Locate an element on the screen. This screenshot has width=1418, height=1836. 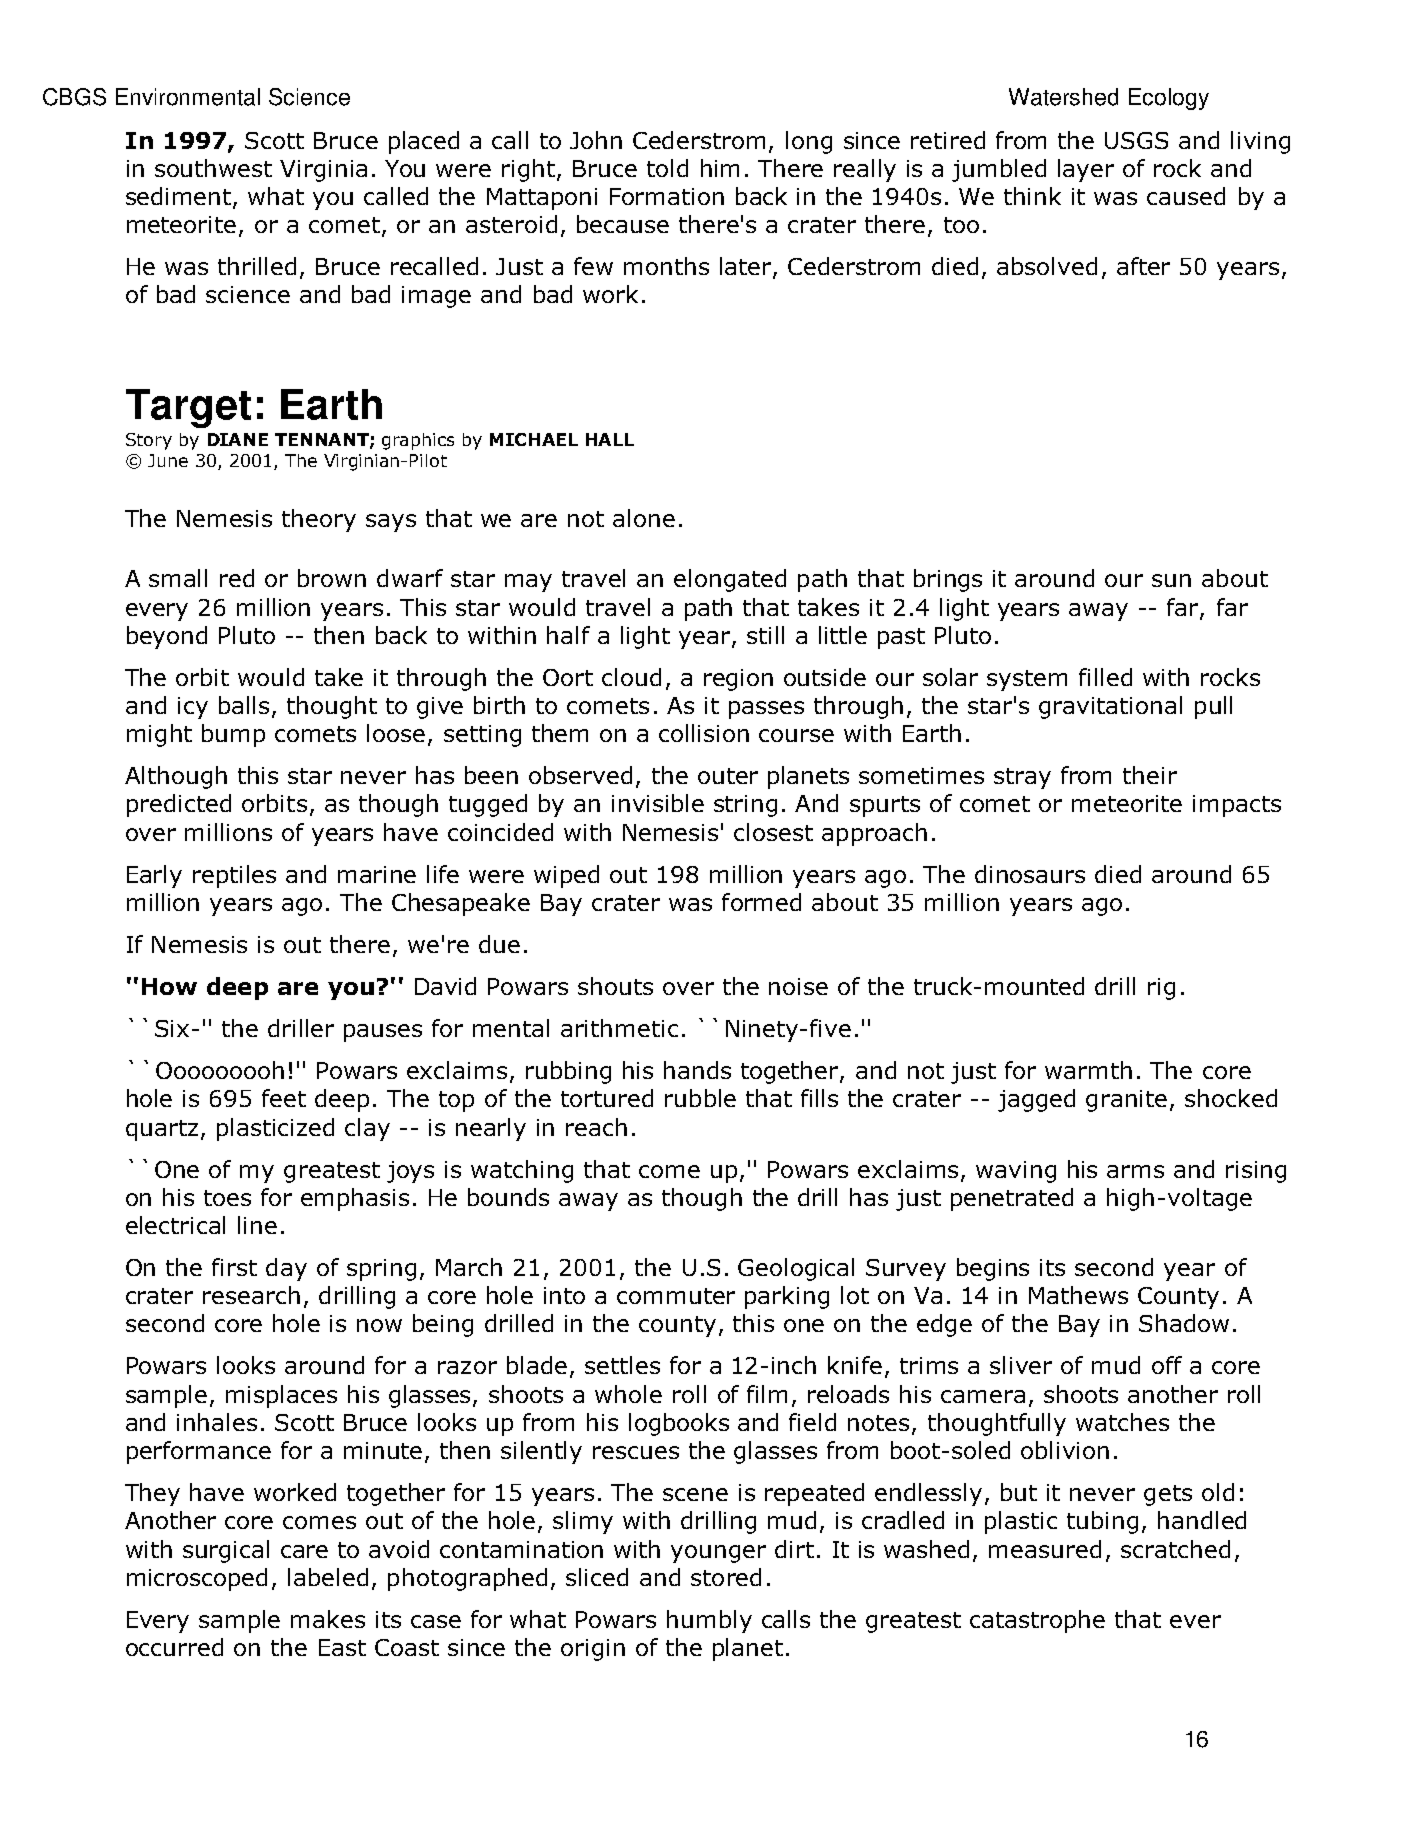
warmth is located at coordinates (1088, 1070).
